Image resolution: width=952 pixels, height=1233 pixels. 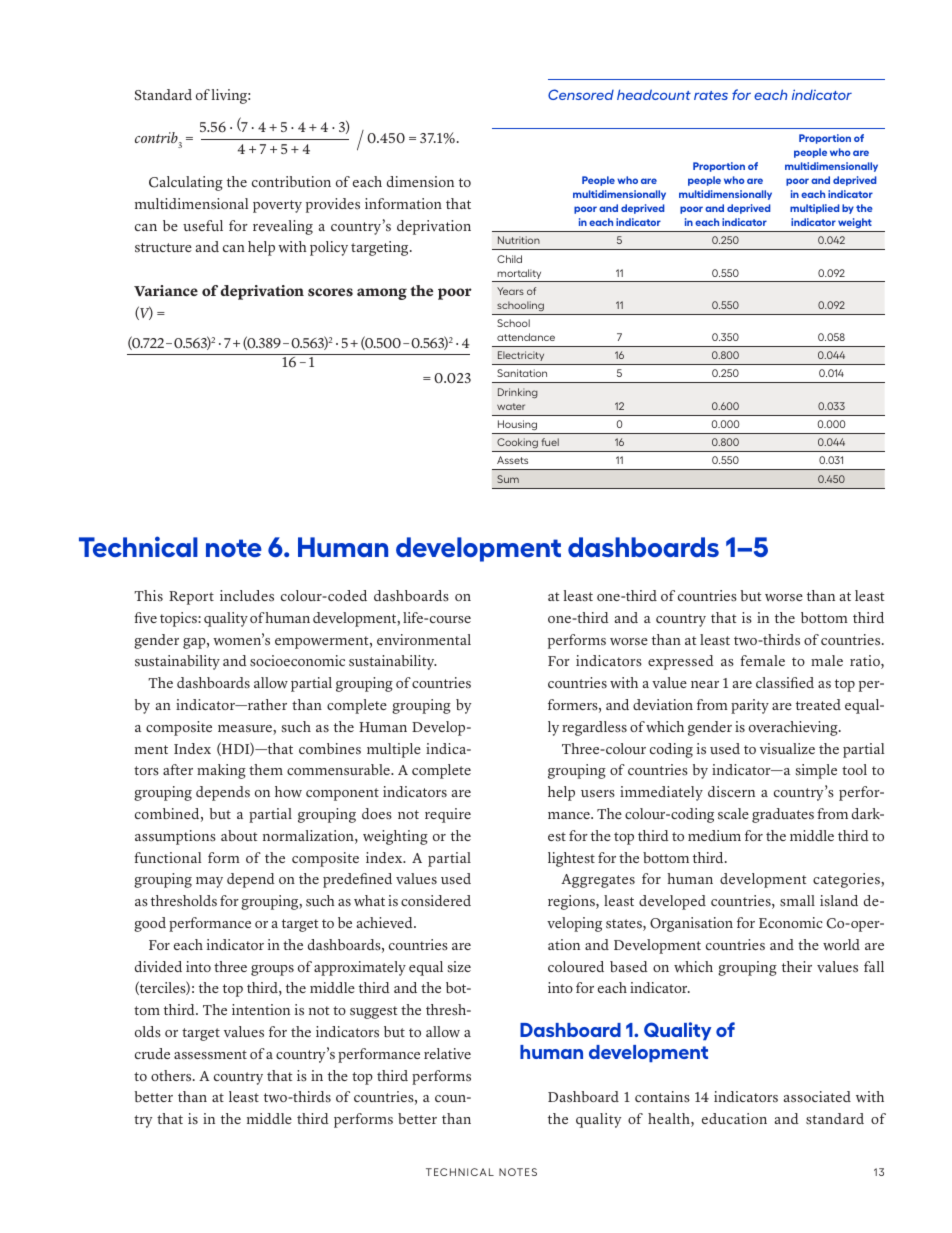 What do you see at coordinates (186, 183) in the document?
I see `Calculating` at bounding box center [186, 183].
